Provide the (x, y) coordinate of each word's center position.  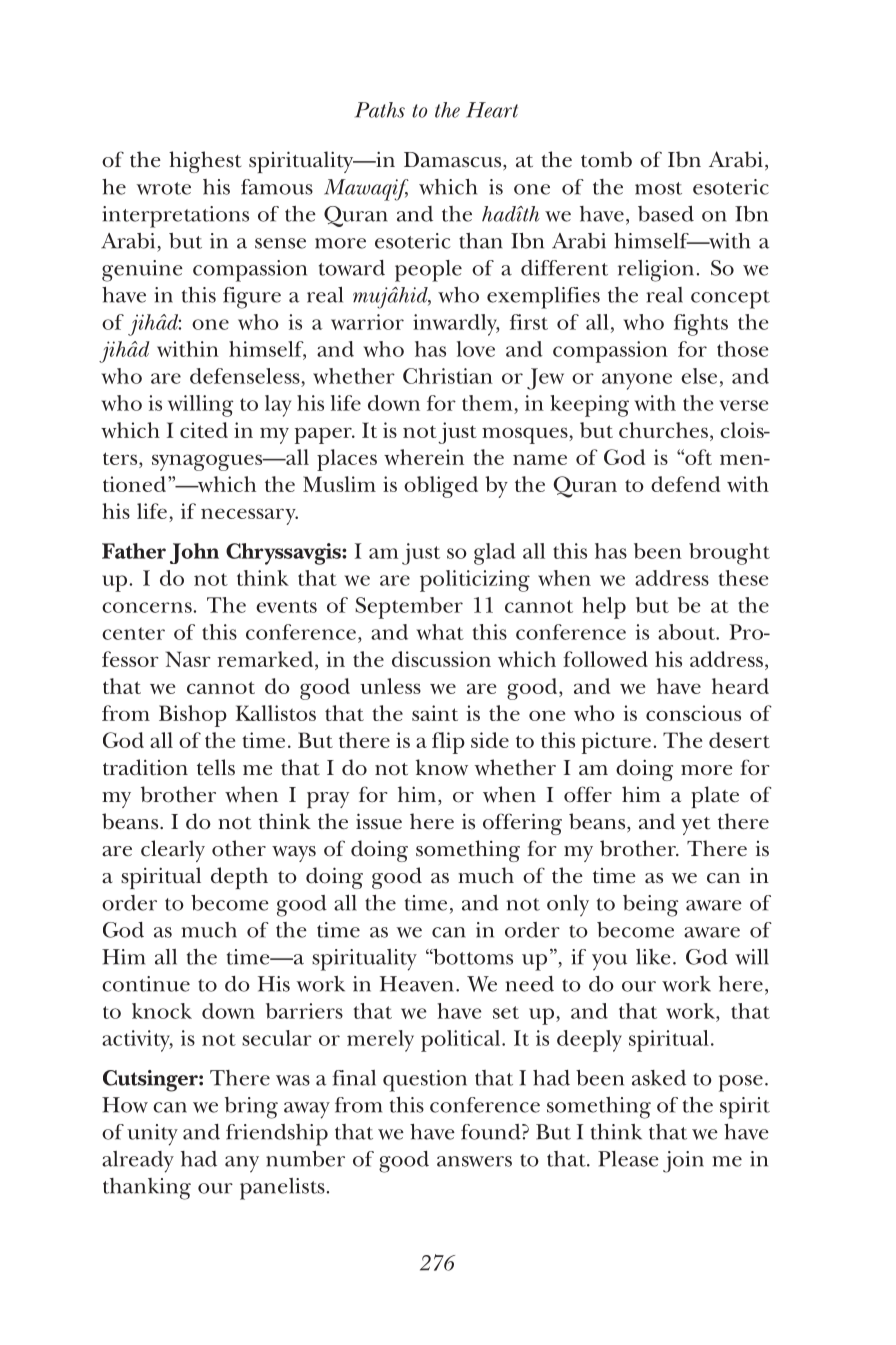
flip (448, 743)
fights (701, 325)
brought (729, 554)
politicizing (475, 581)
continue (146, 984)
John (194, 553)
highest (205, 162)
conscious (693, 713)
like (653, 957)
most (658, 188)
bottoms (472, 957)
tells (216, 767)
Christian (448, 376)
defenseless (245, 376)
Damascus (454, 161)
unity (152, 1135)
